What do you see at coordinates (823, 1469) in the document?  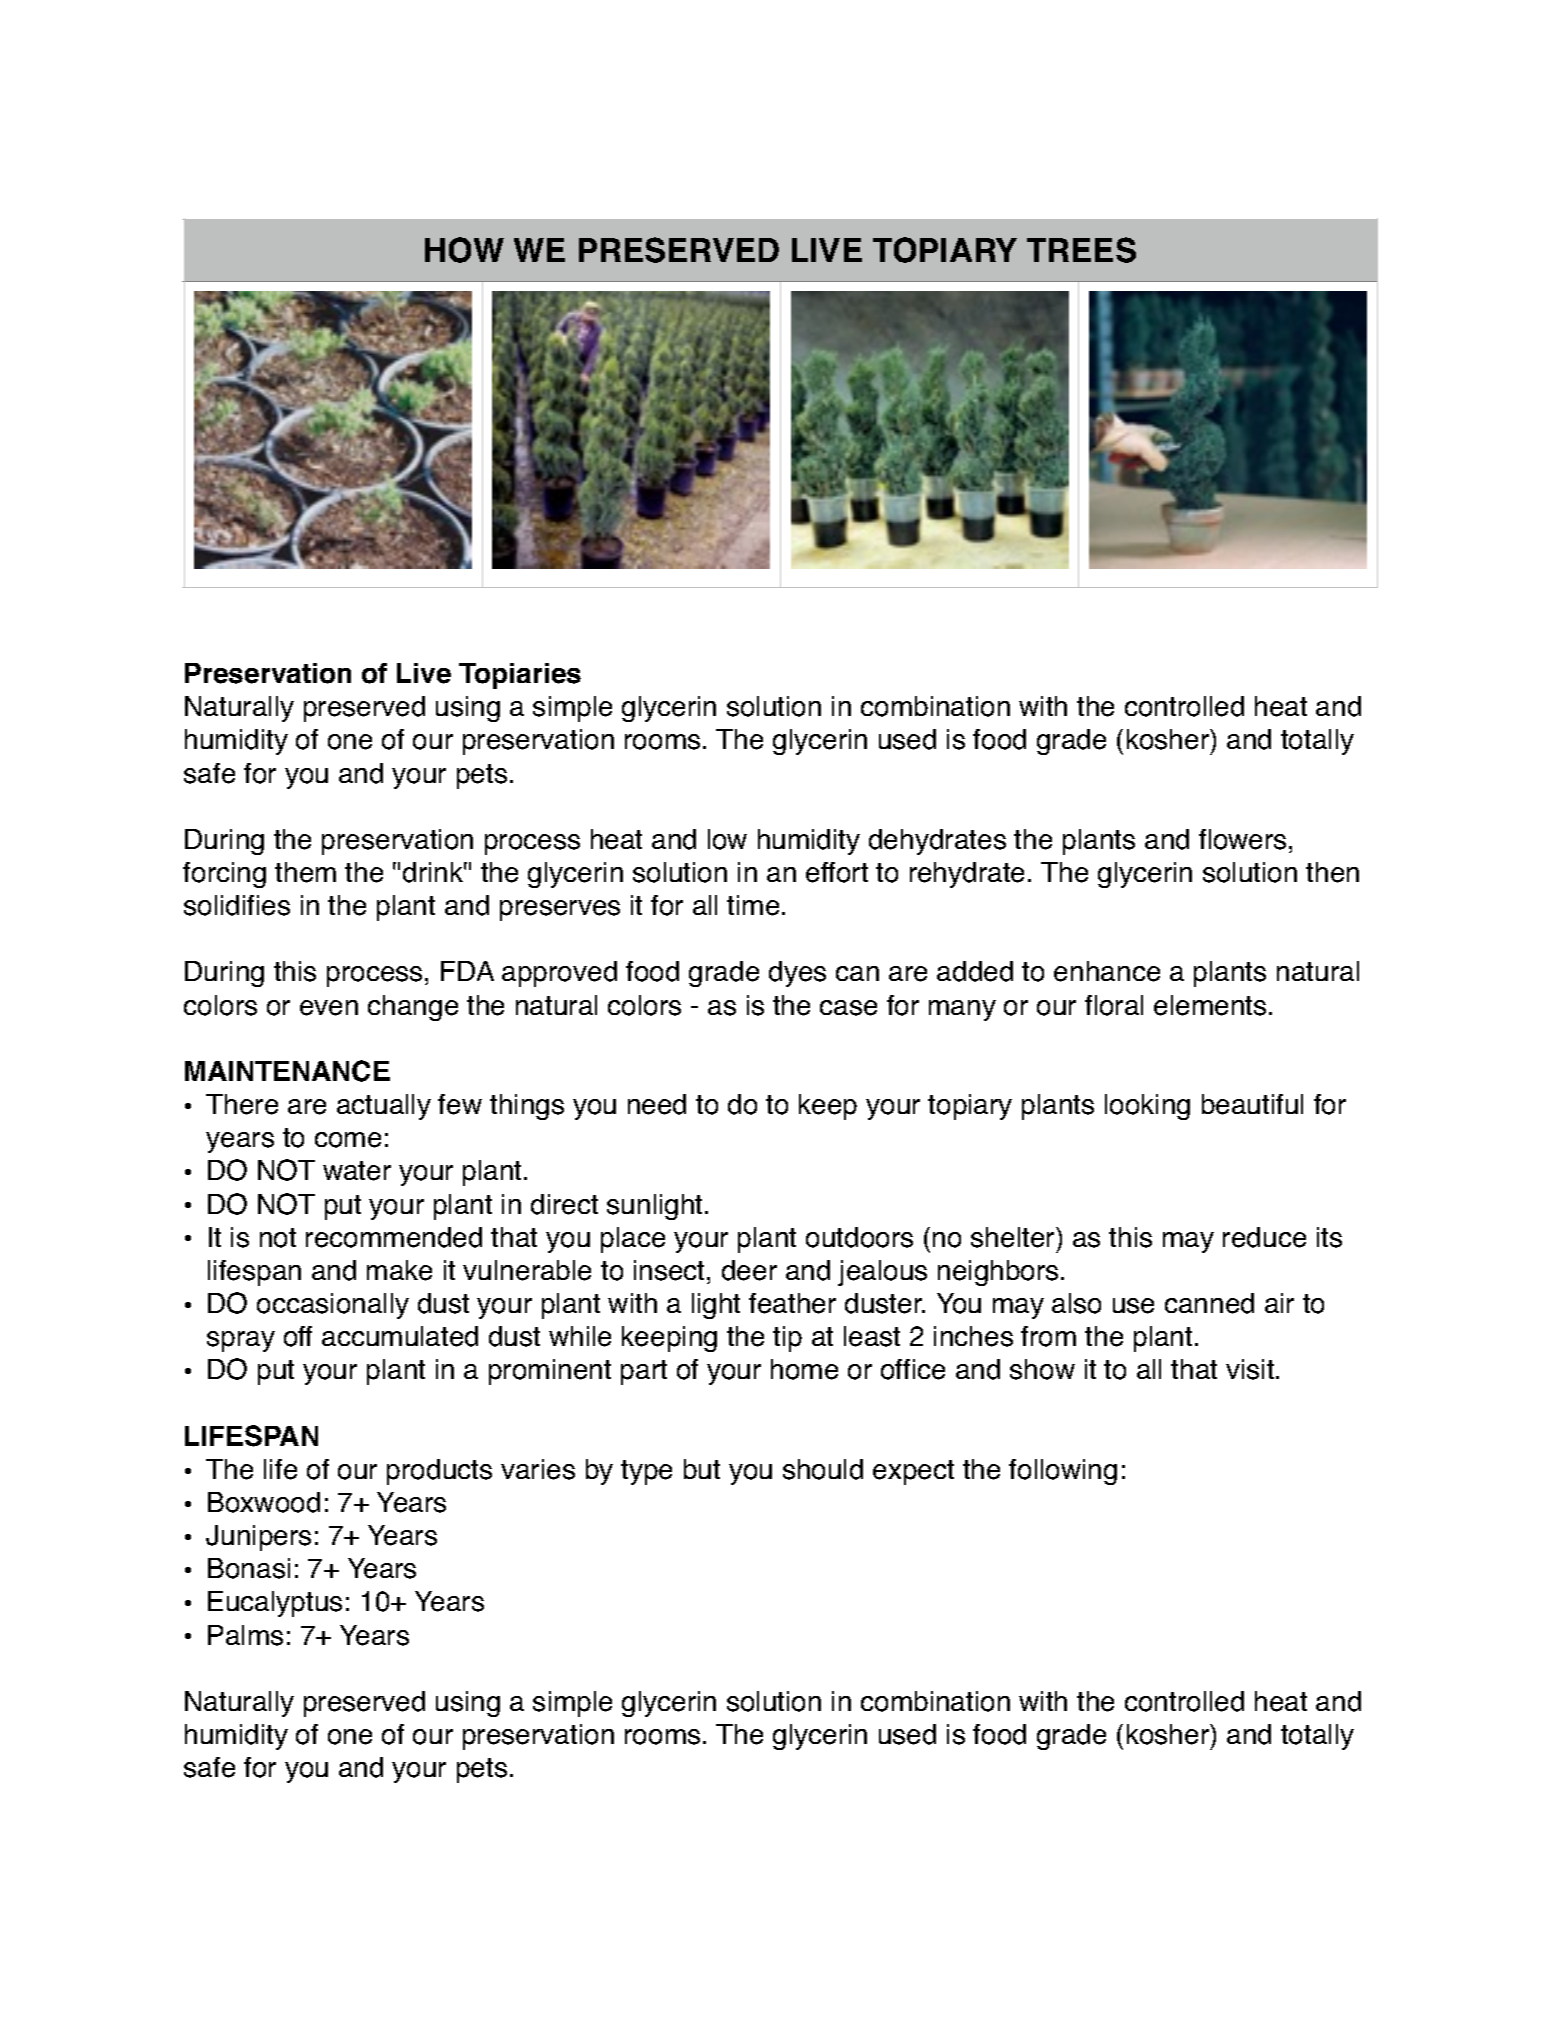 I see `should` at bounding box center [823, 1469].
